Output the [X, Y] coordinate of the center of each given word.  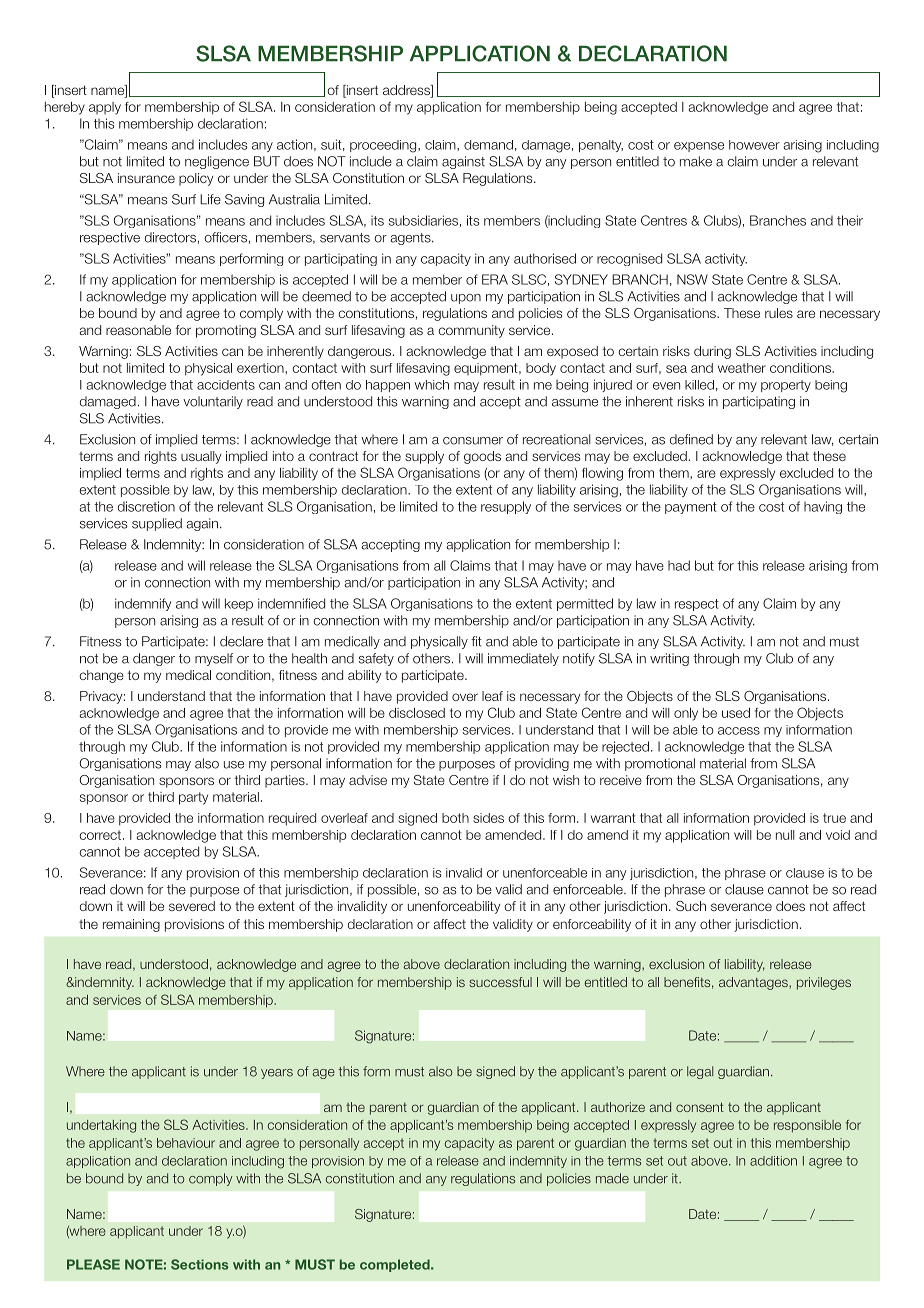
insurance [146, 178]
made [612, 1178]
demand [488, 145]
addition [773, 1161]
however [754, 145]
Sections [199, 1264]
